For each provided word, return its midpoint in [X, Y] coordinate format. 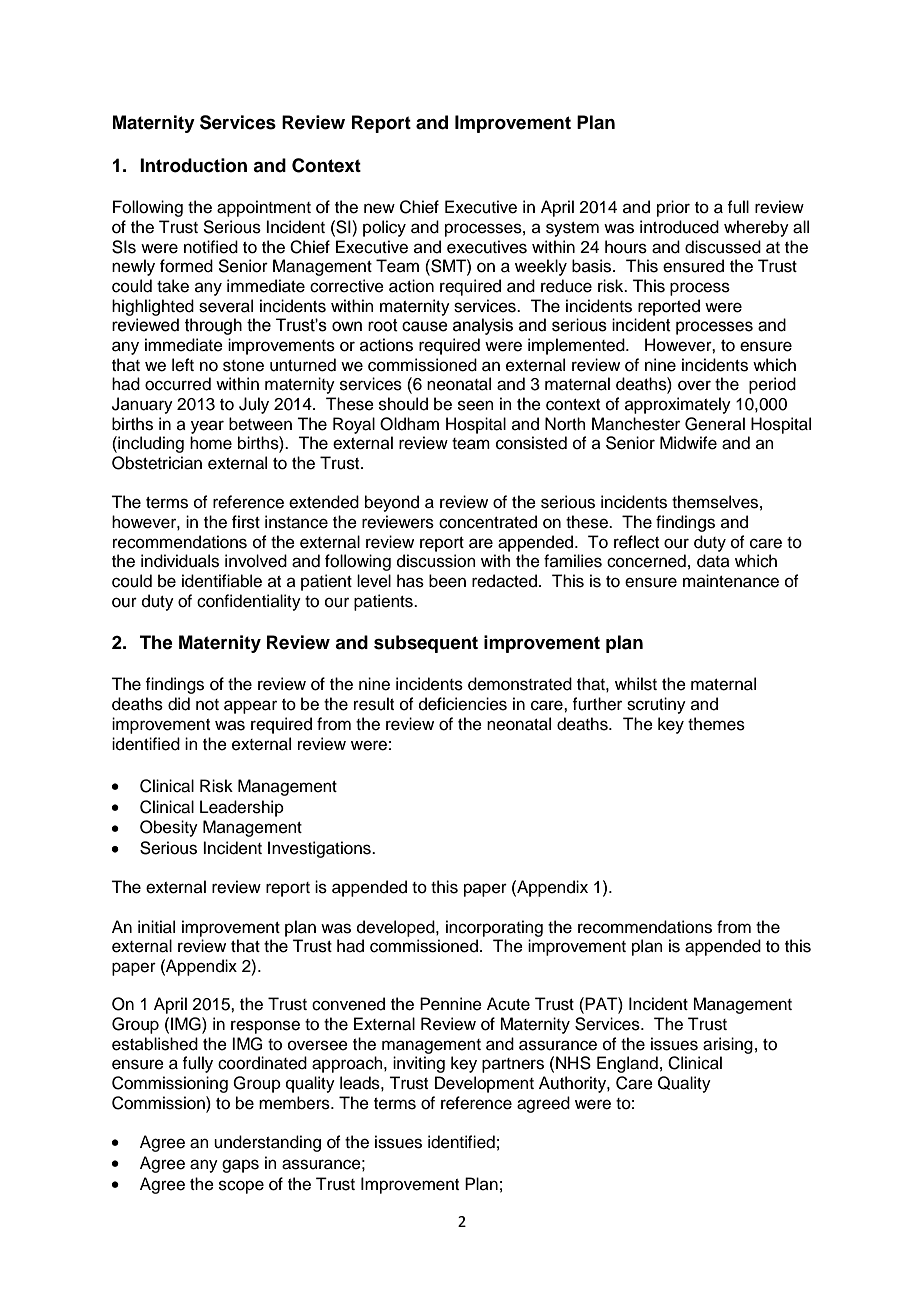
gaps [240, 1166]
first [246, 522]
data [713, 561]
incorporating [494, 928]
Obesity [169, 828]
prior [673, 208]
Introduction [193, 165]
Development [484, 1084]
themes [716, 724]
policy [384, 228]
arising [728, 1045]
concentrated [488, 522]
